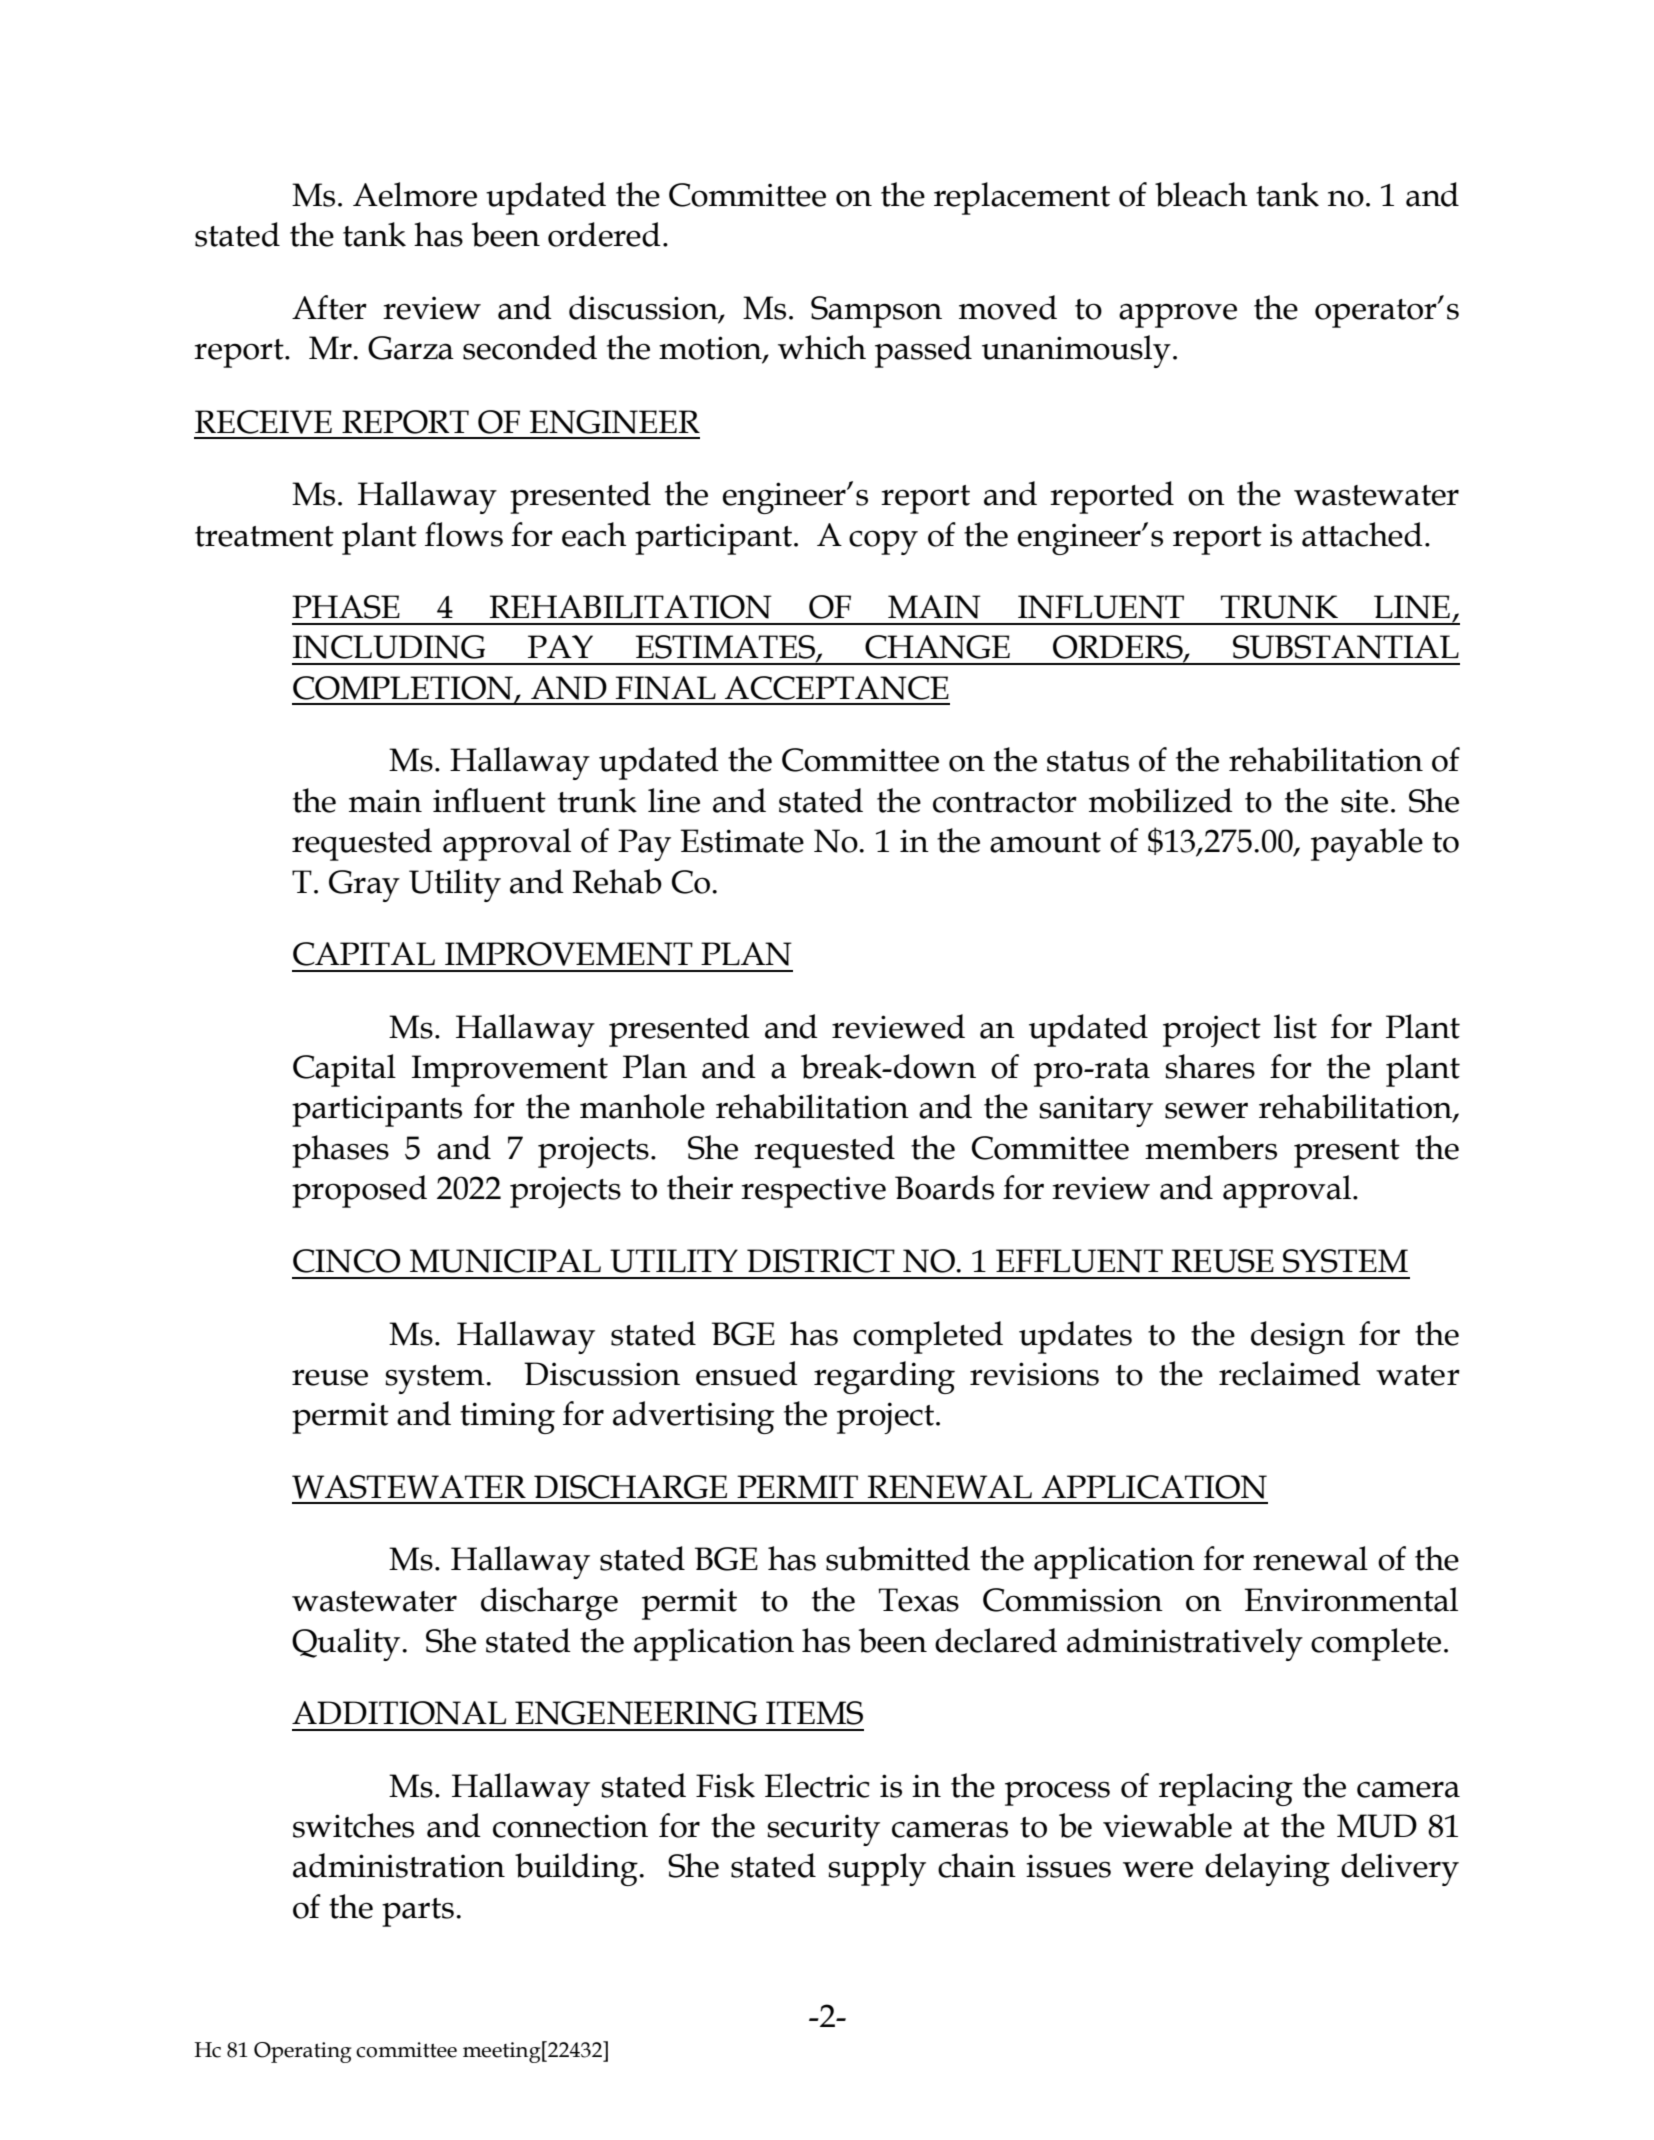 The height and width of the screenshot is (2140, 1654). What do you see at coordinates (1267, 1869) in the screenshot?
I see `delaying` at bounding box center [1267, 1869].
